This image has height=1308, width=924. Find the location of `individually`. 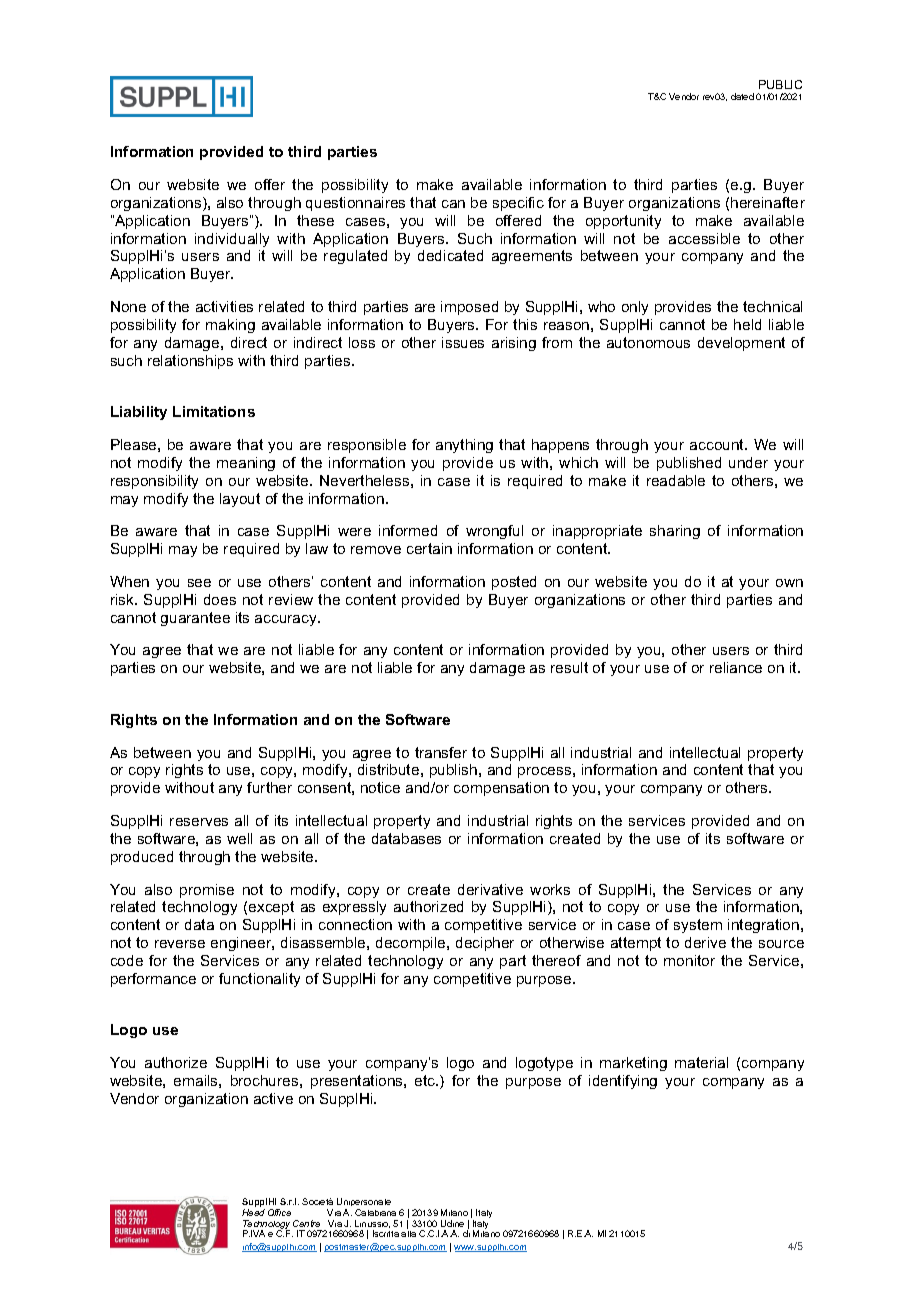

individually is located at coordinates (232, 240).
